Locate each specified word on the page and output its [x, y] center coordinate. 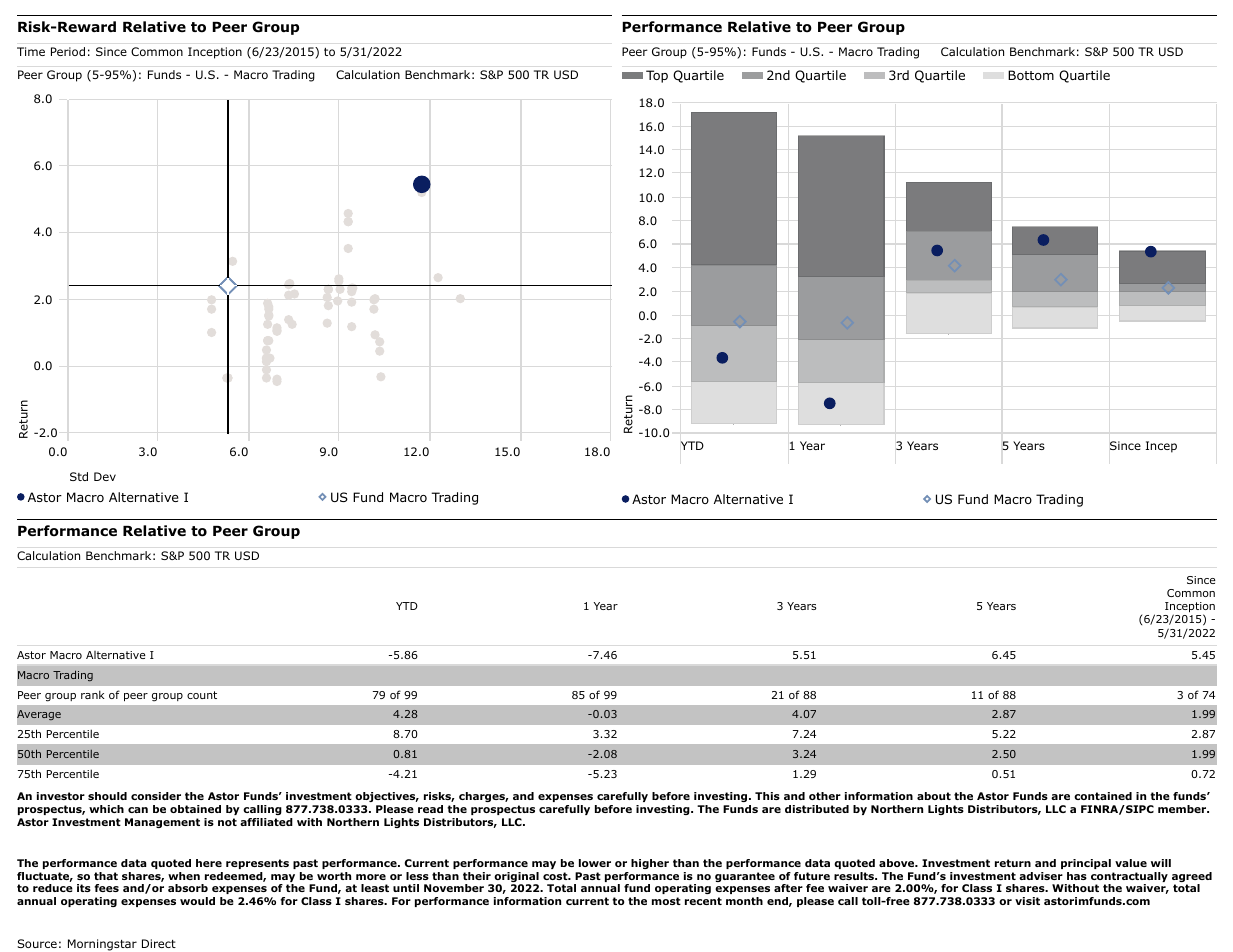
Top [657, 76]
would [197, 901]
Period [68, 51]
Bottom [1031, 75]
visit [1027, 901]
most [666, 901]
